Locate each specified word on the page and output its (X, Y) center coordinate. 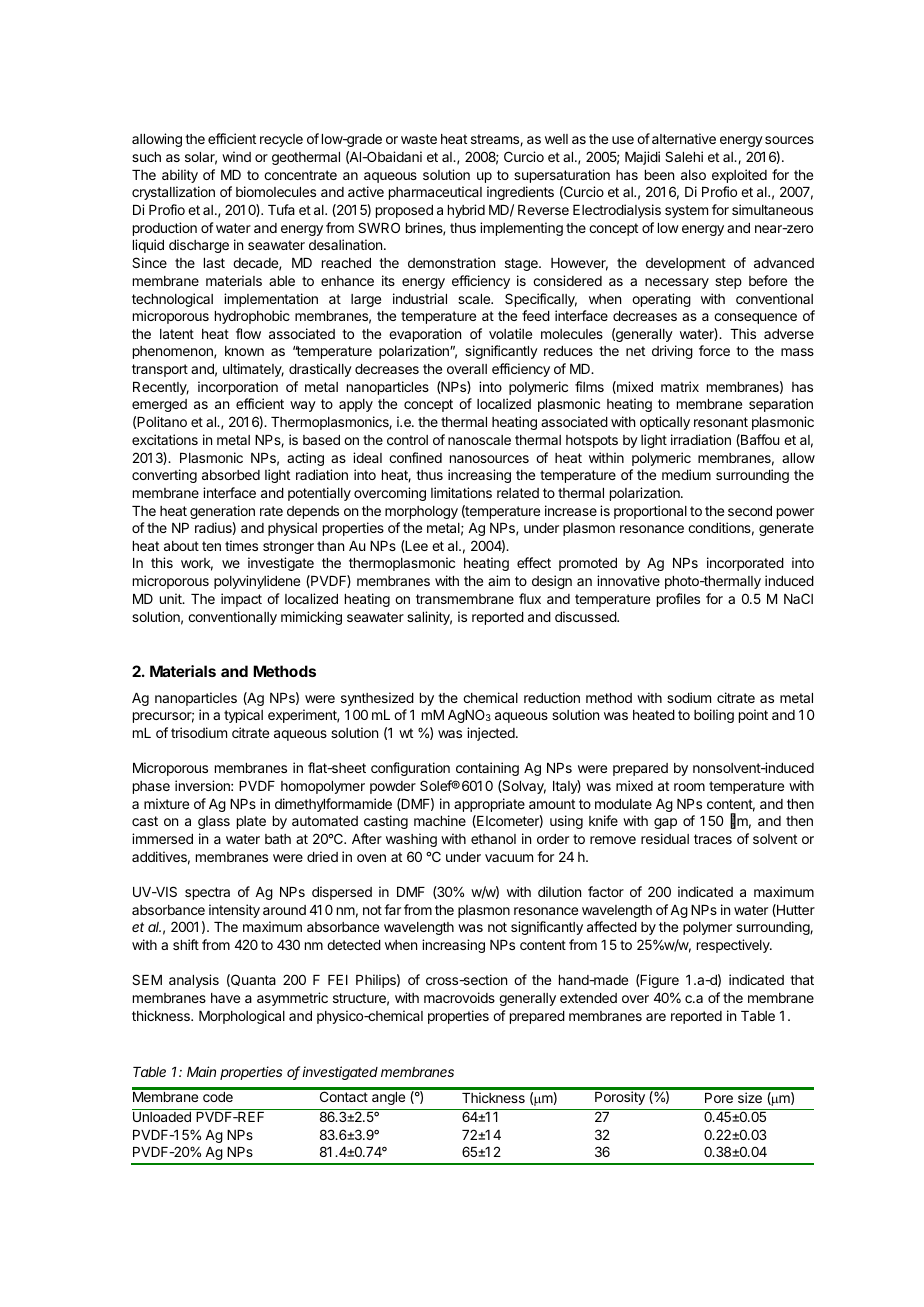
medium (686, 474)
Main (201, 1071)
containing (487, 769)
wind (236, 156)
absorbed (231, 475)
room (689, 787)
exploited (739, 176)
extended (588, 998)
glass (214, 822)
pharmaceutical (435, 193)
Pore (719, 1098)
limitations (461, 492)
